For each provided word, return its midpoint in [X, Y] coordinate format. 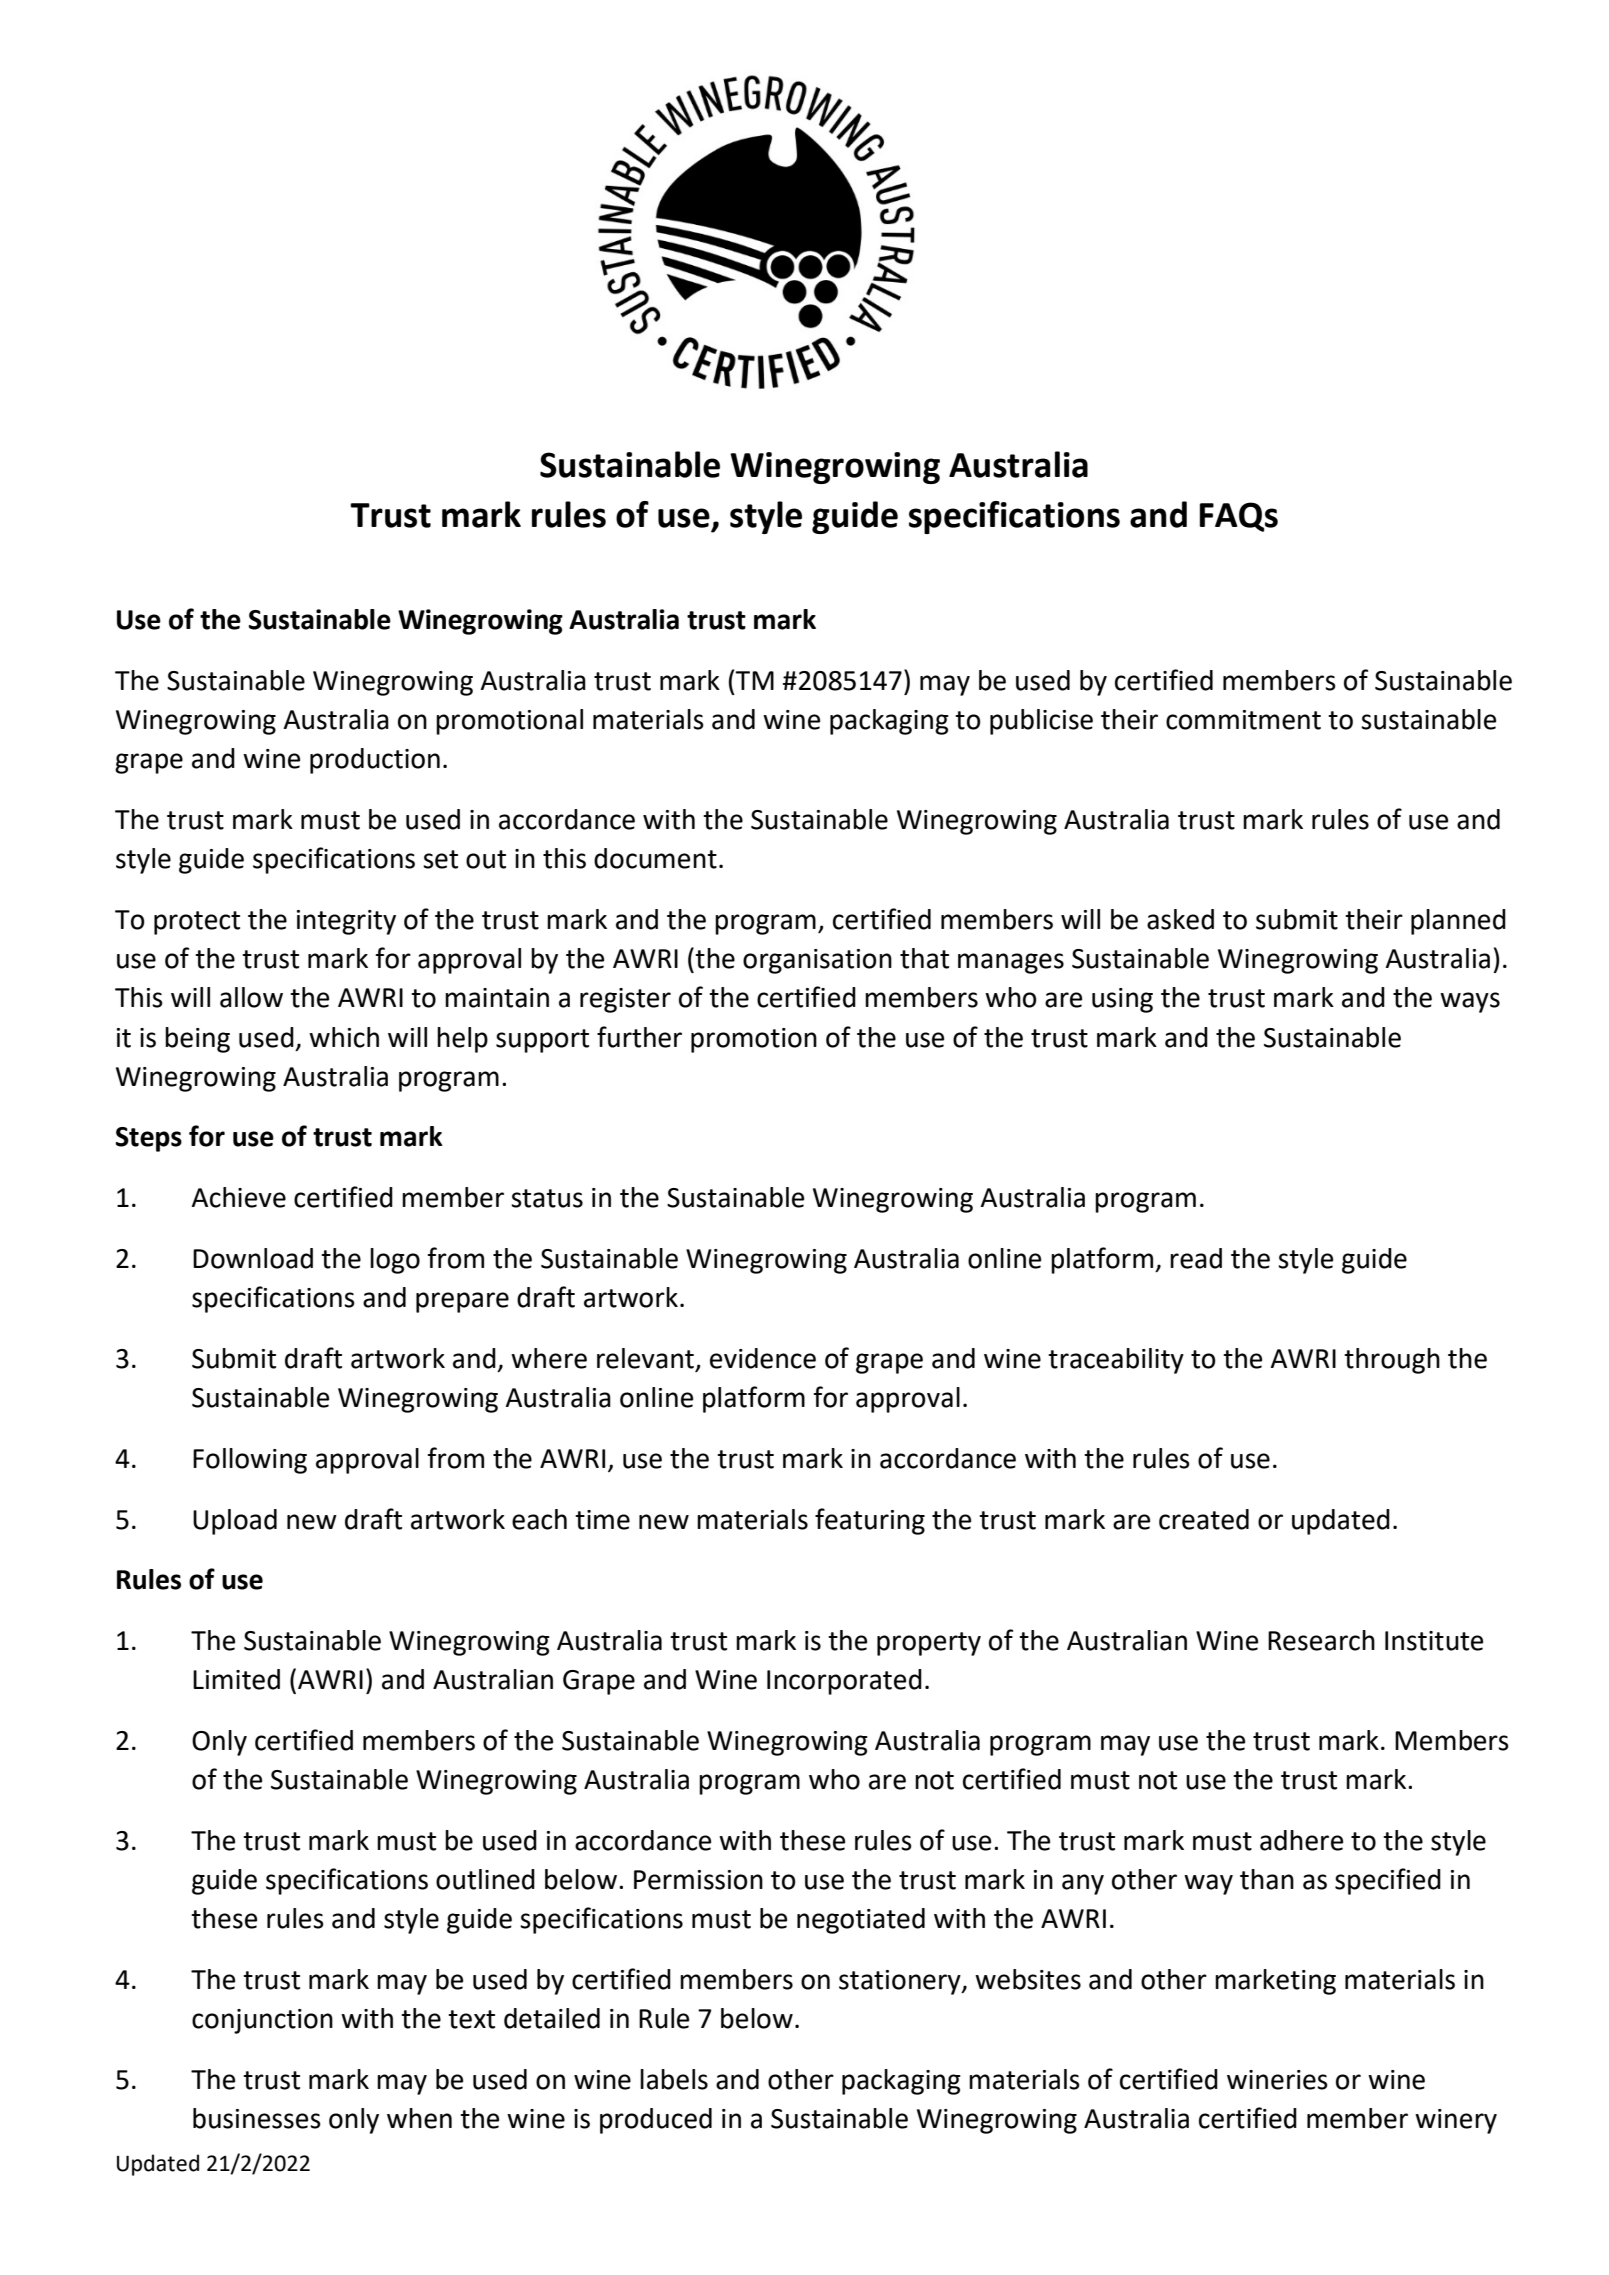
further [639, 1037]
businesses [257, 2118]
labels [674, 2079]
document [655, 858]
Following [250, 1461]
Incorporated [844, 1682]
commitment [1243, 720]
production [375, 761]
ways [1470, 1002]
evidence [763, 1358]
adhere [1301, 1840]
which [344, 1037]
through [1392, 1361]
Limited [236, 1679]
